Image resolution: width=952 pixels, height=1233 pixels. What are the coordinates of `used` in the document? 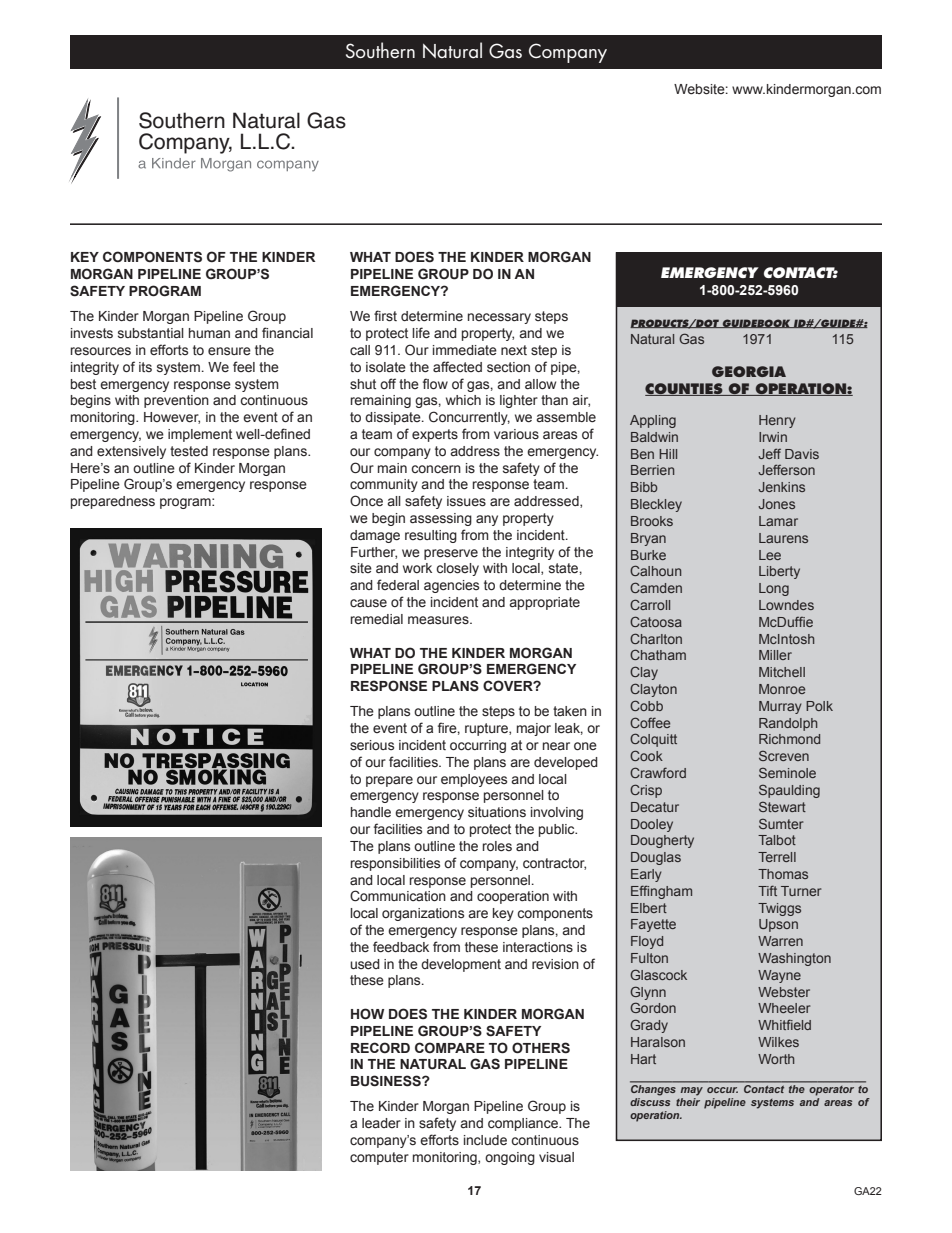 It's located at (365, 964).
